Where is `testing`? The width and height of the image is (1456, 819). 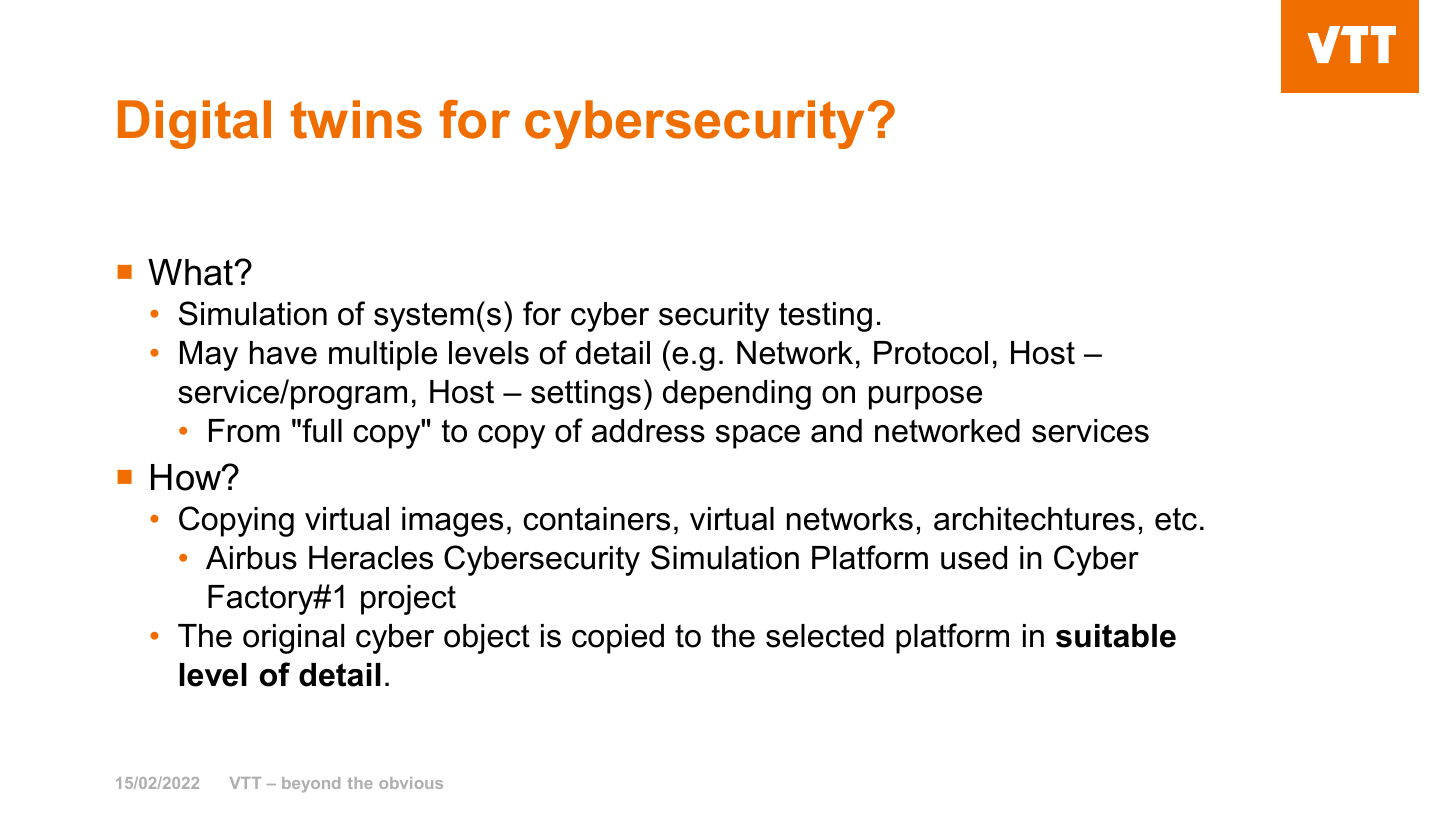 testing is located at coordinates (825, 317).
